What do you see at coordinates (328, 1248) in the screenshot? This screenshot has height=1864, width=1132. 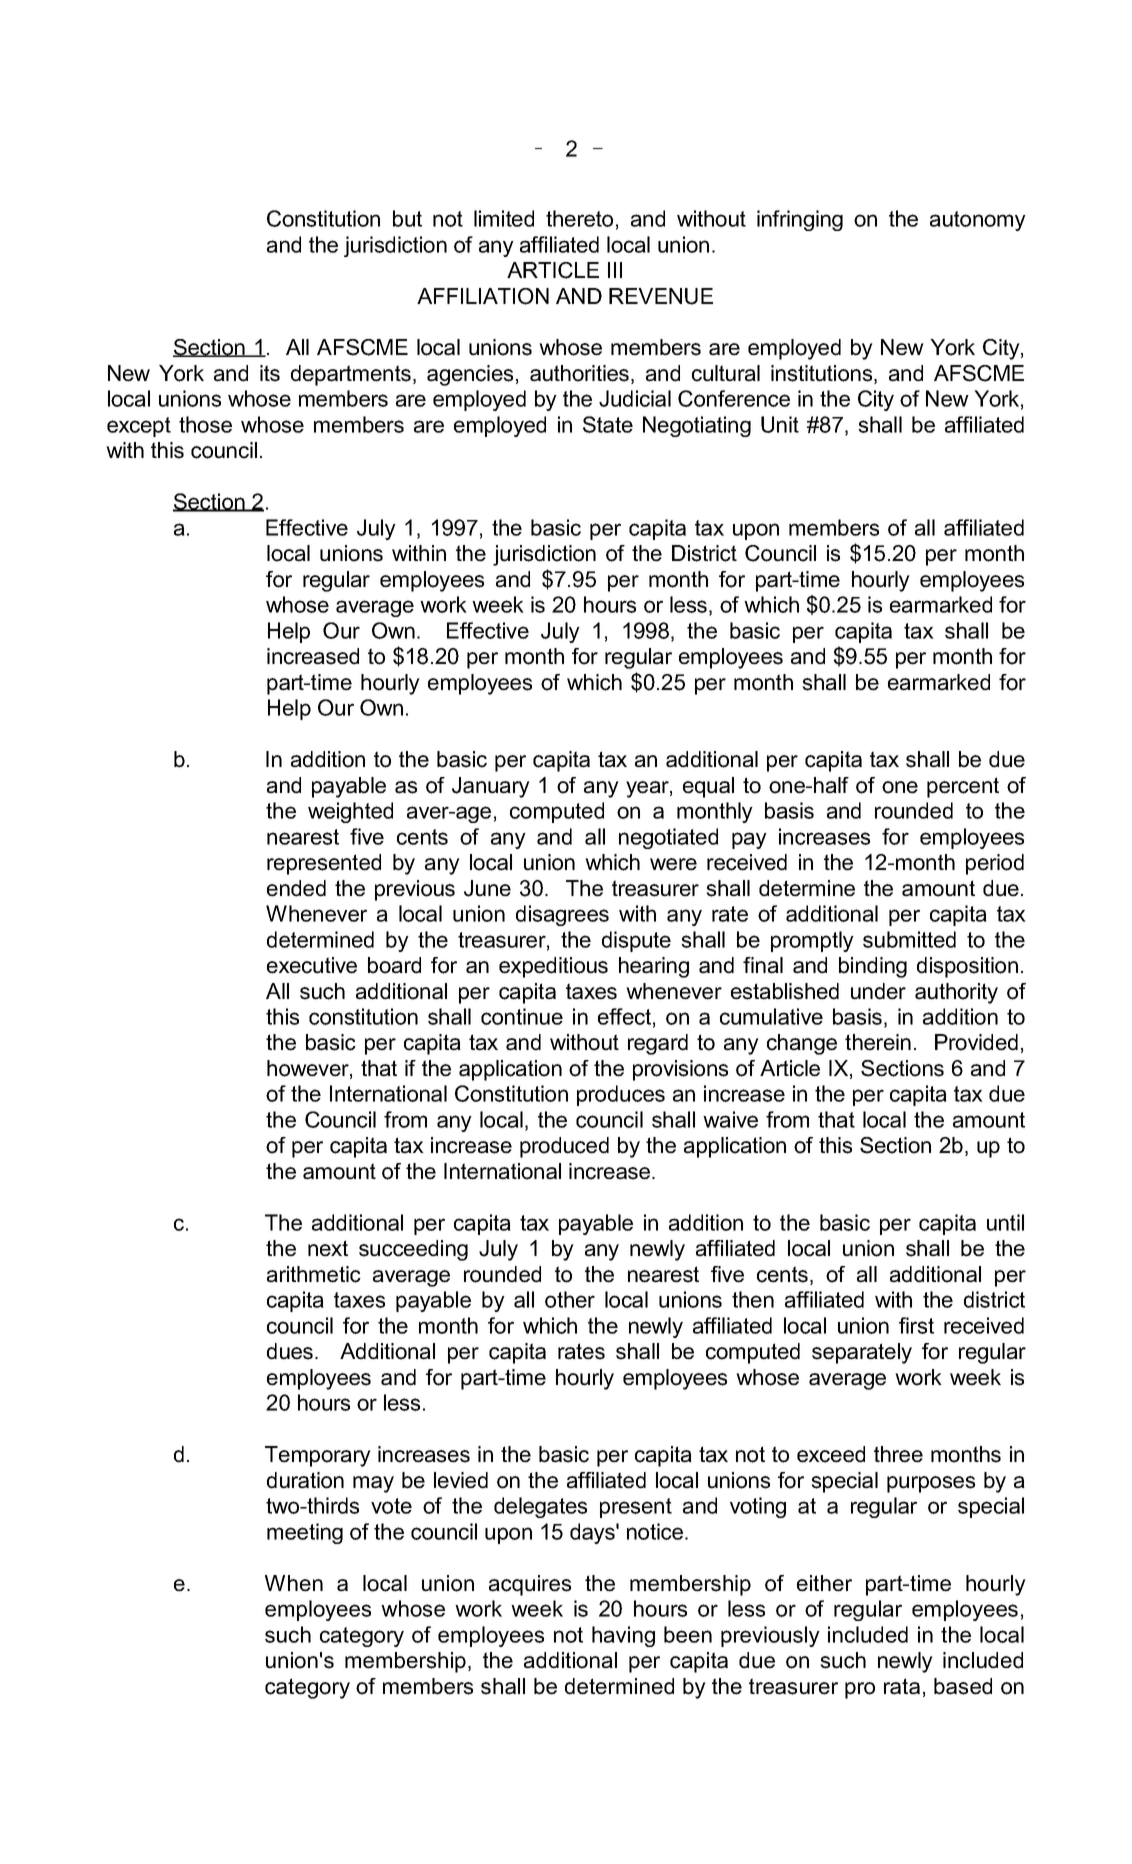 I see `next` at bounding box center [328, 1248].
